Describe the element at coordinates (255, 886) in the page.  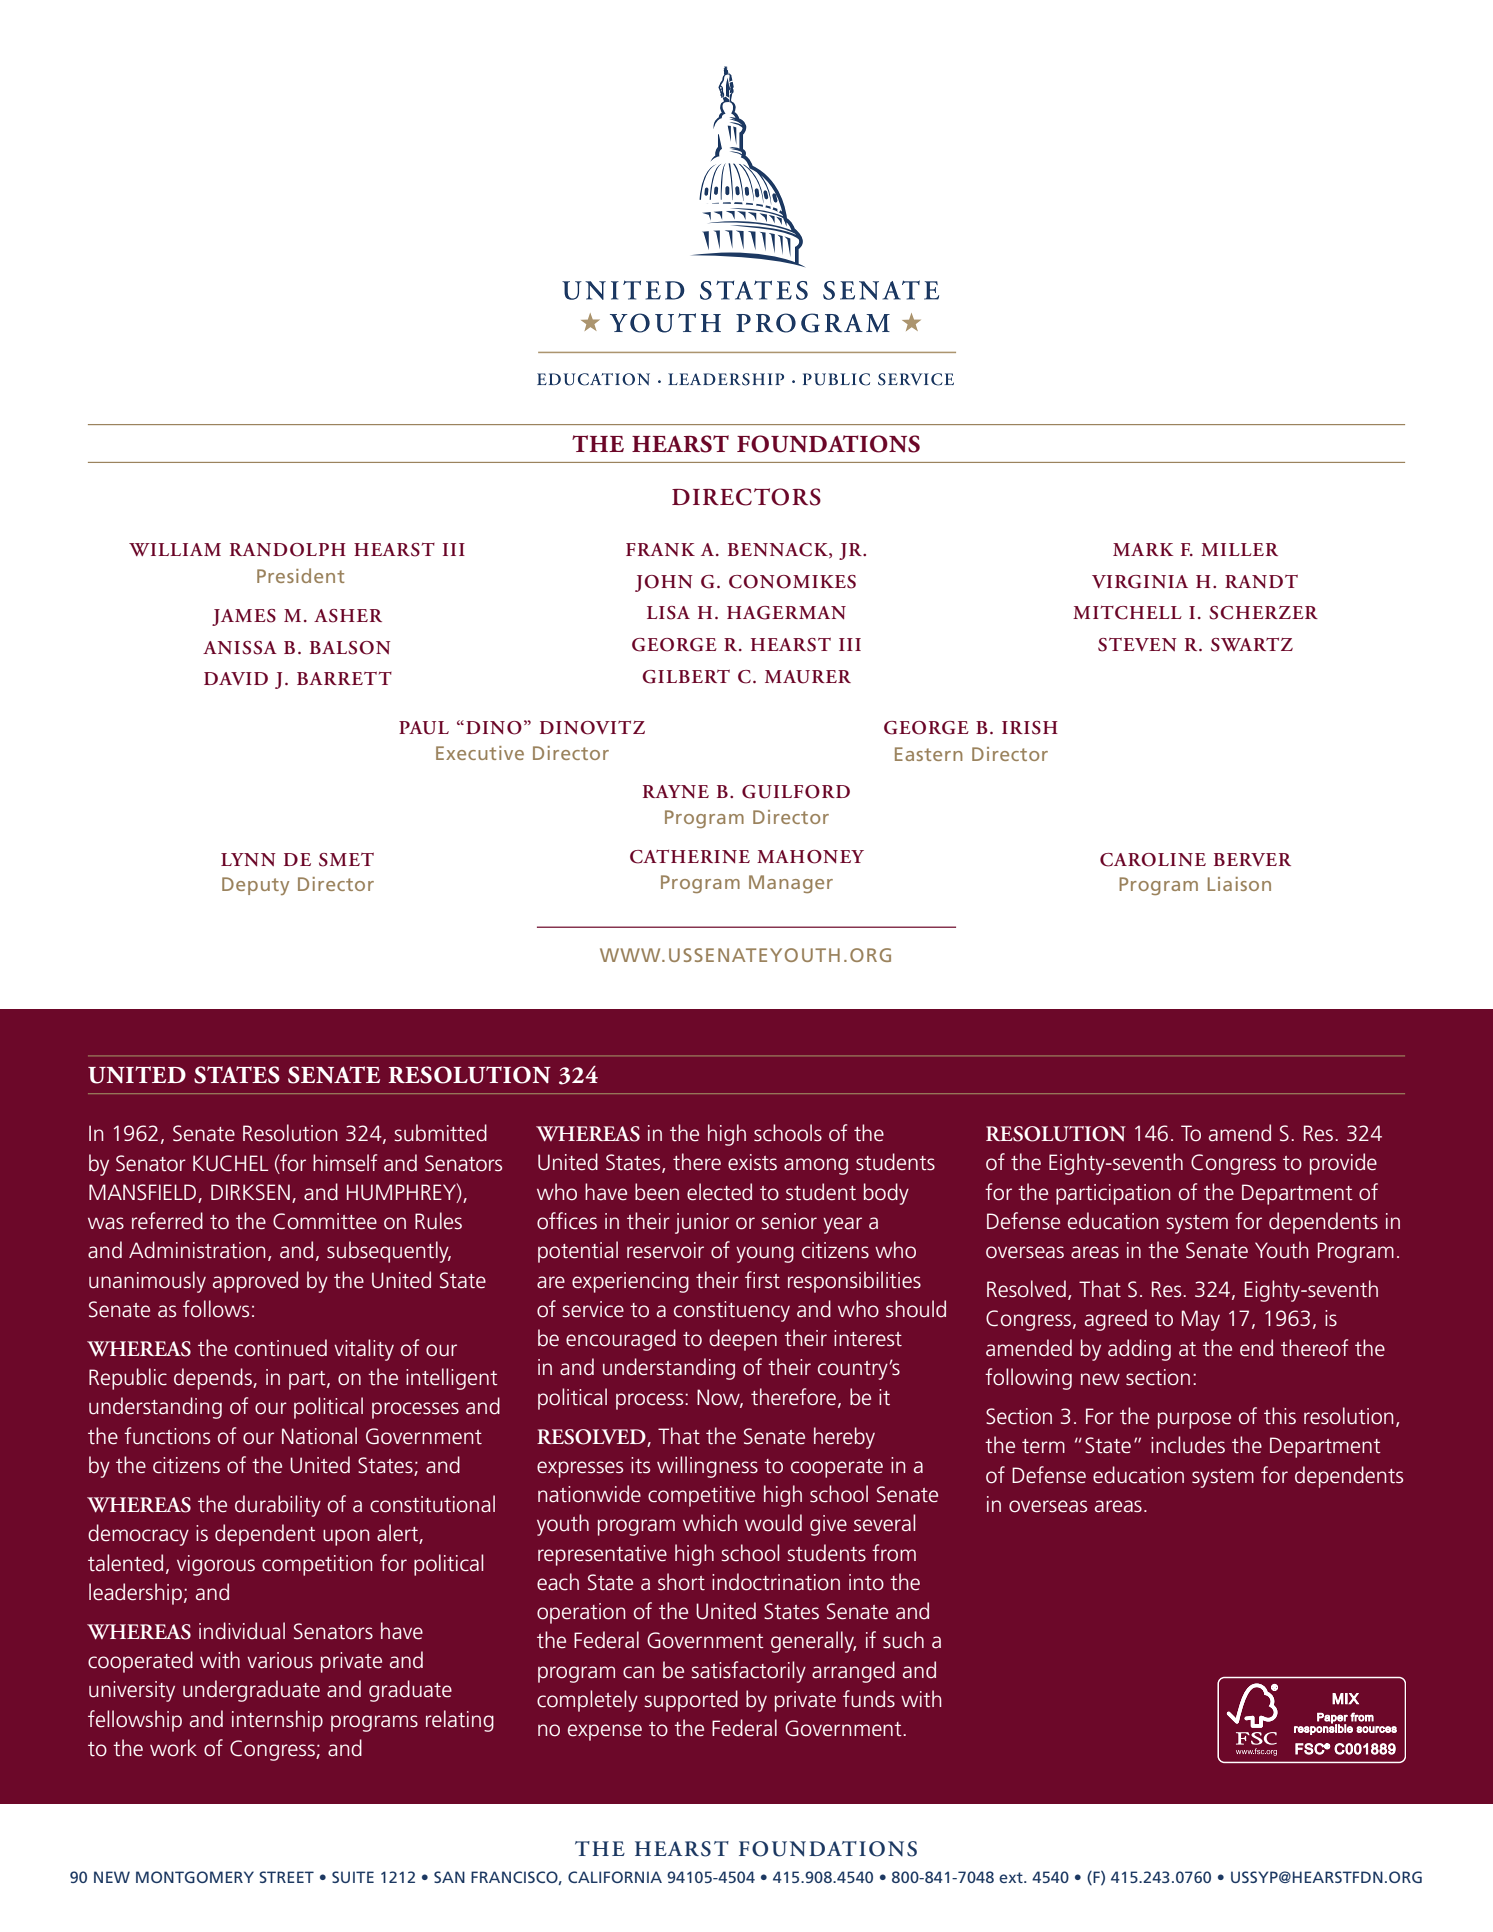
I see `Deputy` at that location.
